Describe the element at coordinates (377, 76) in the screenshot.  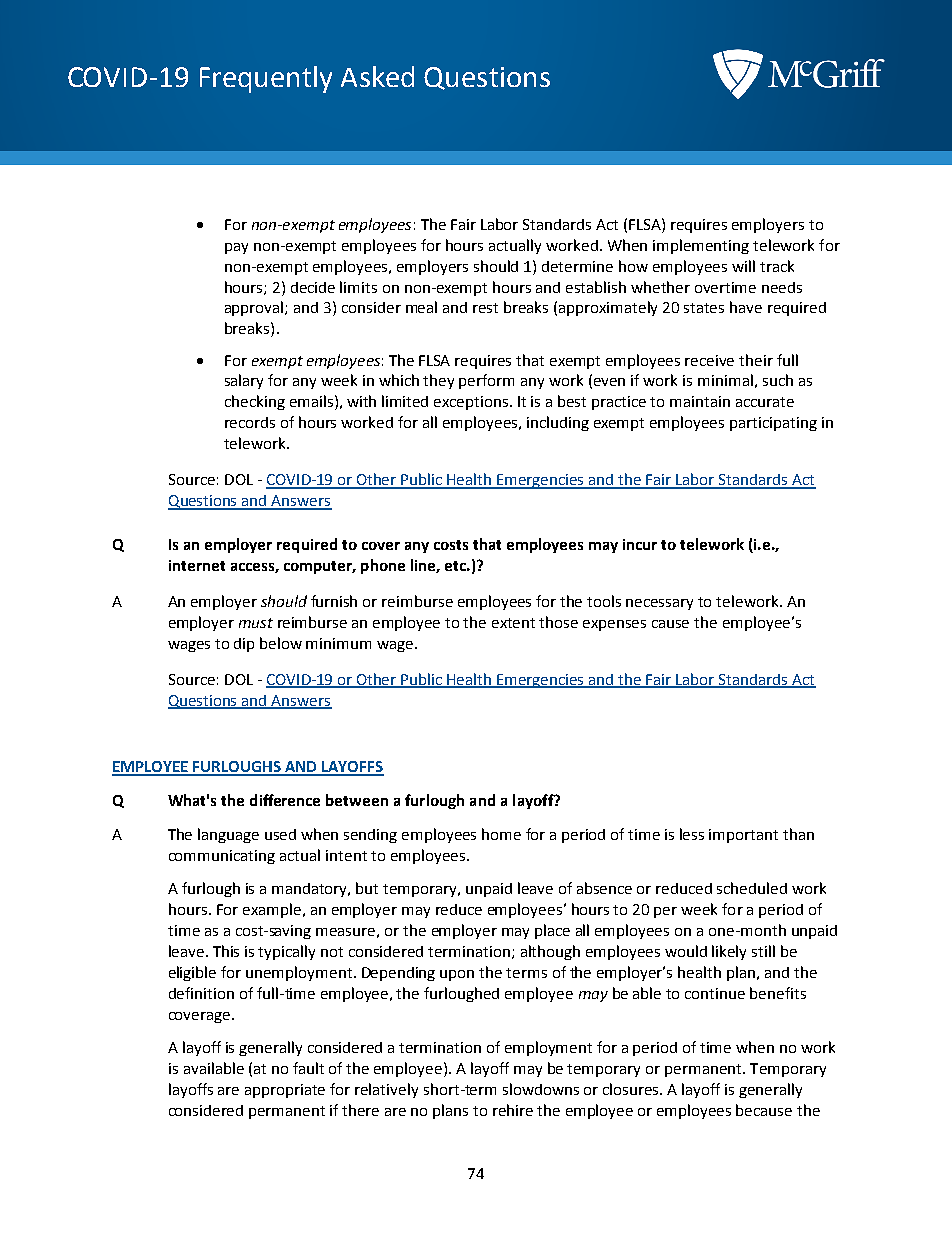
I see `Asked` at that location.
